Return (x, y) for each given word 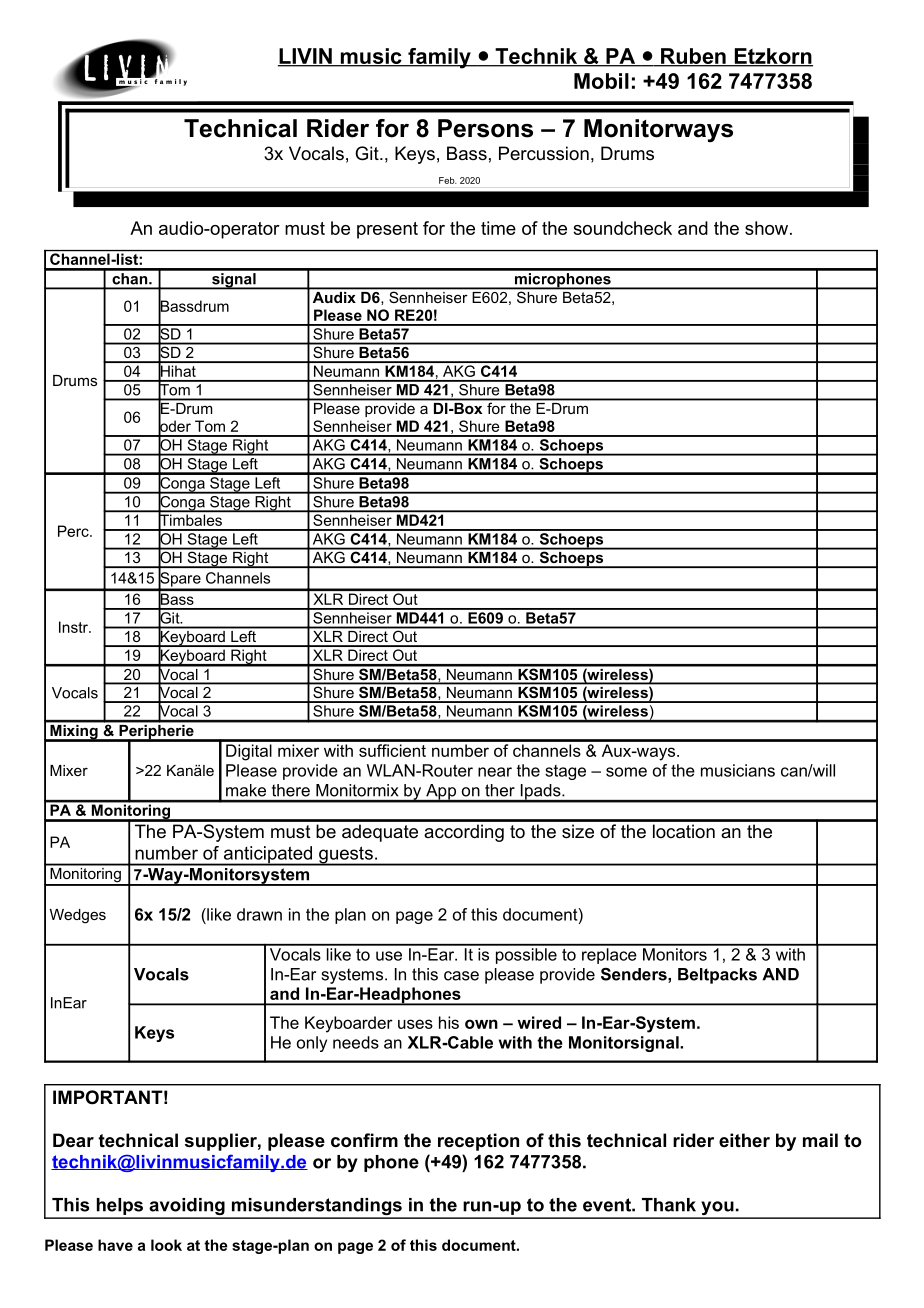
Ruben (693, 57)
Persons (485, 128)
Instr (74, 627)
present (387, 230)
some (626, 772)
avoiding (187, 1208)
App (441, 793)
